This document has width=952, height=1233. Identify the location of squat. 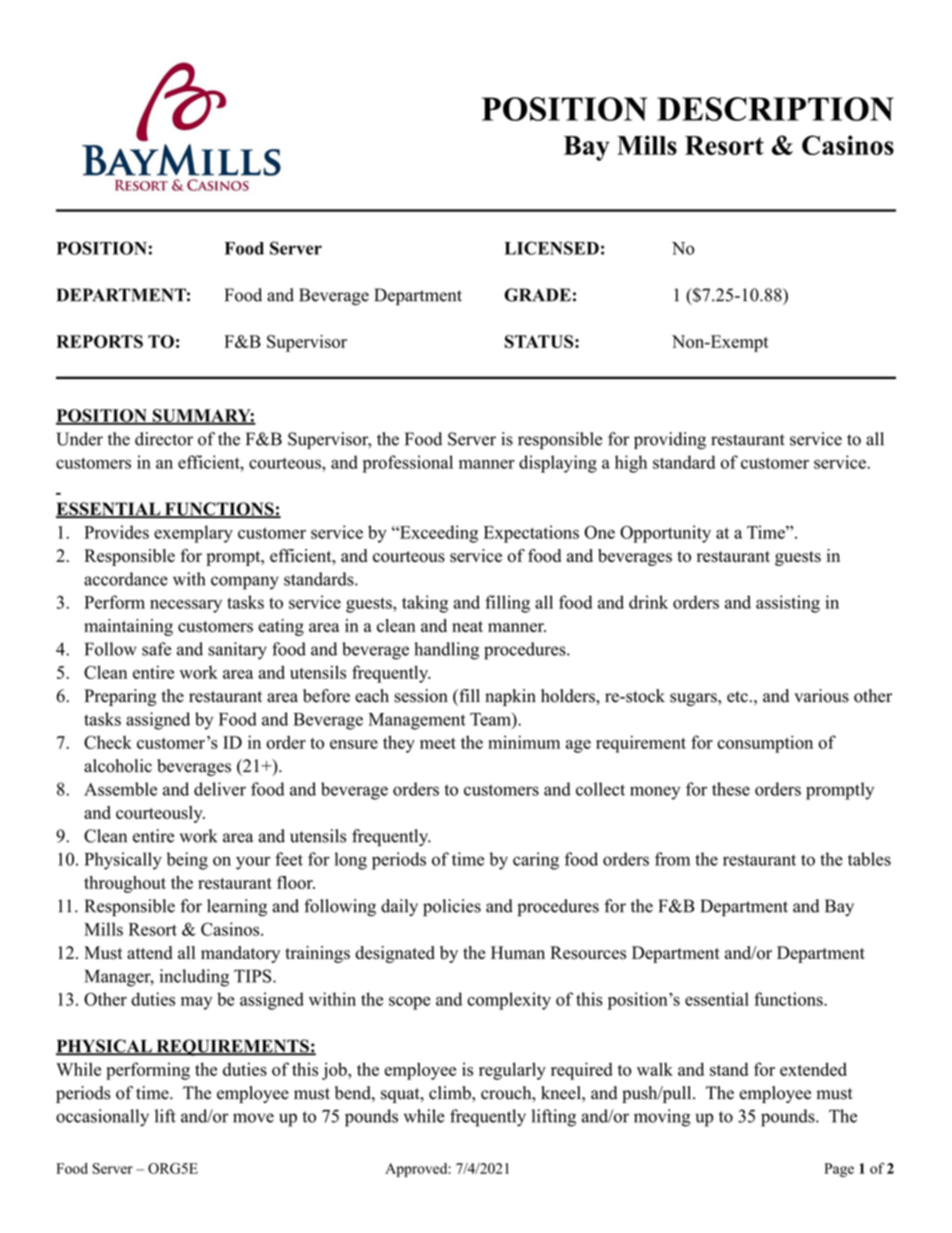
(401, 1095).
